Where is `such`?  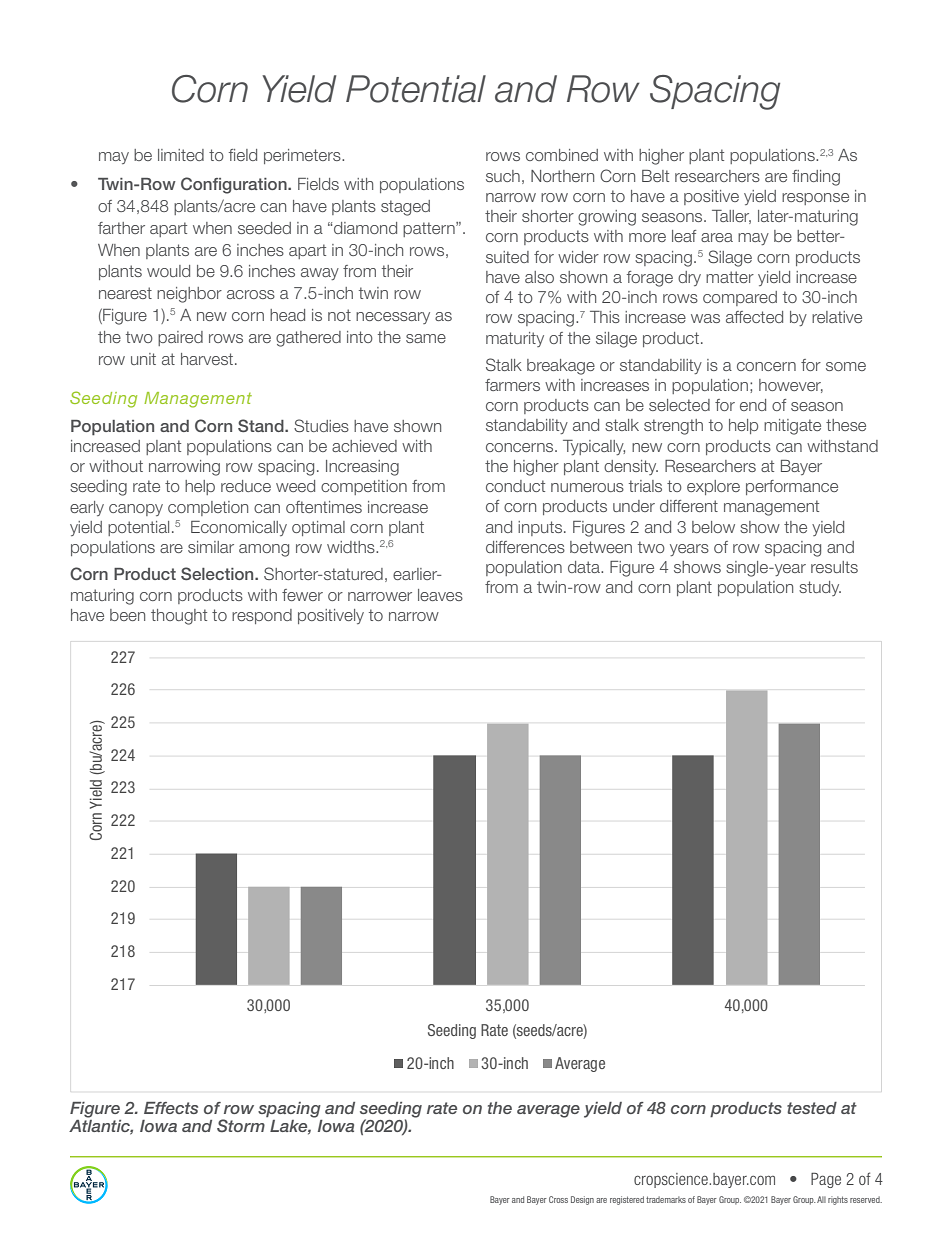 such is located at coordinates (503, 176).
